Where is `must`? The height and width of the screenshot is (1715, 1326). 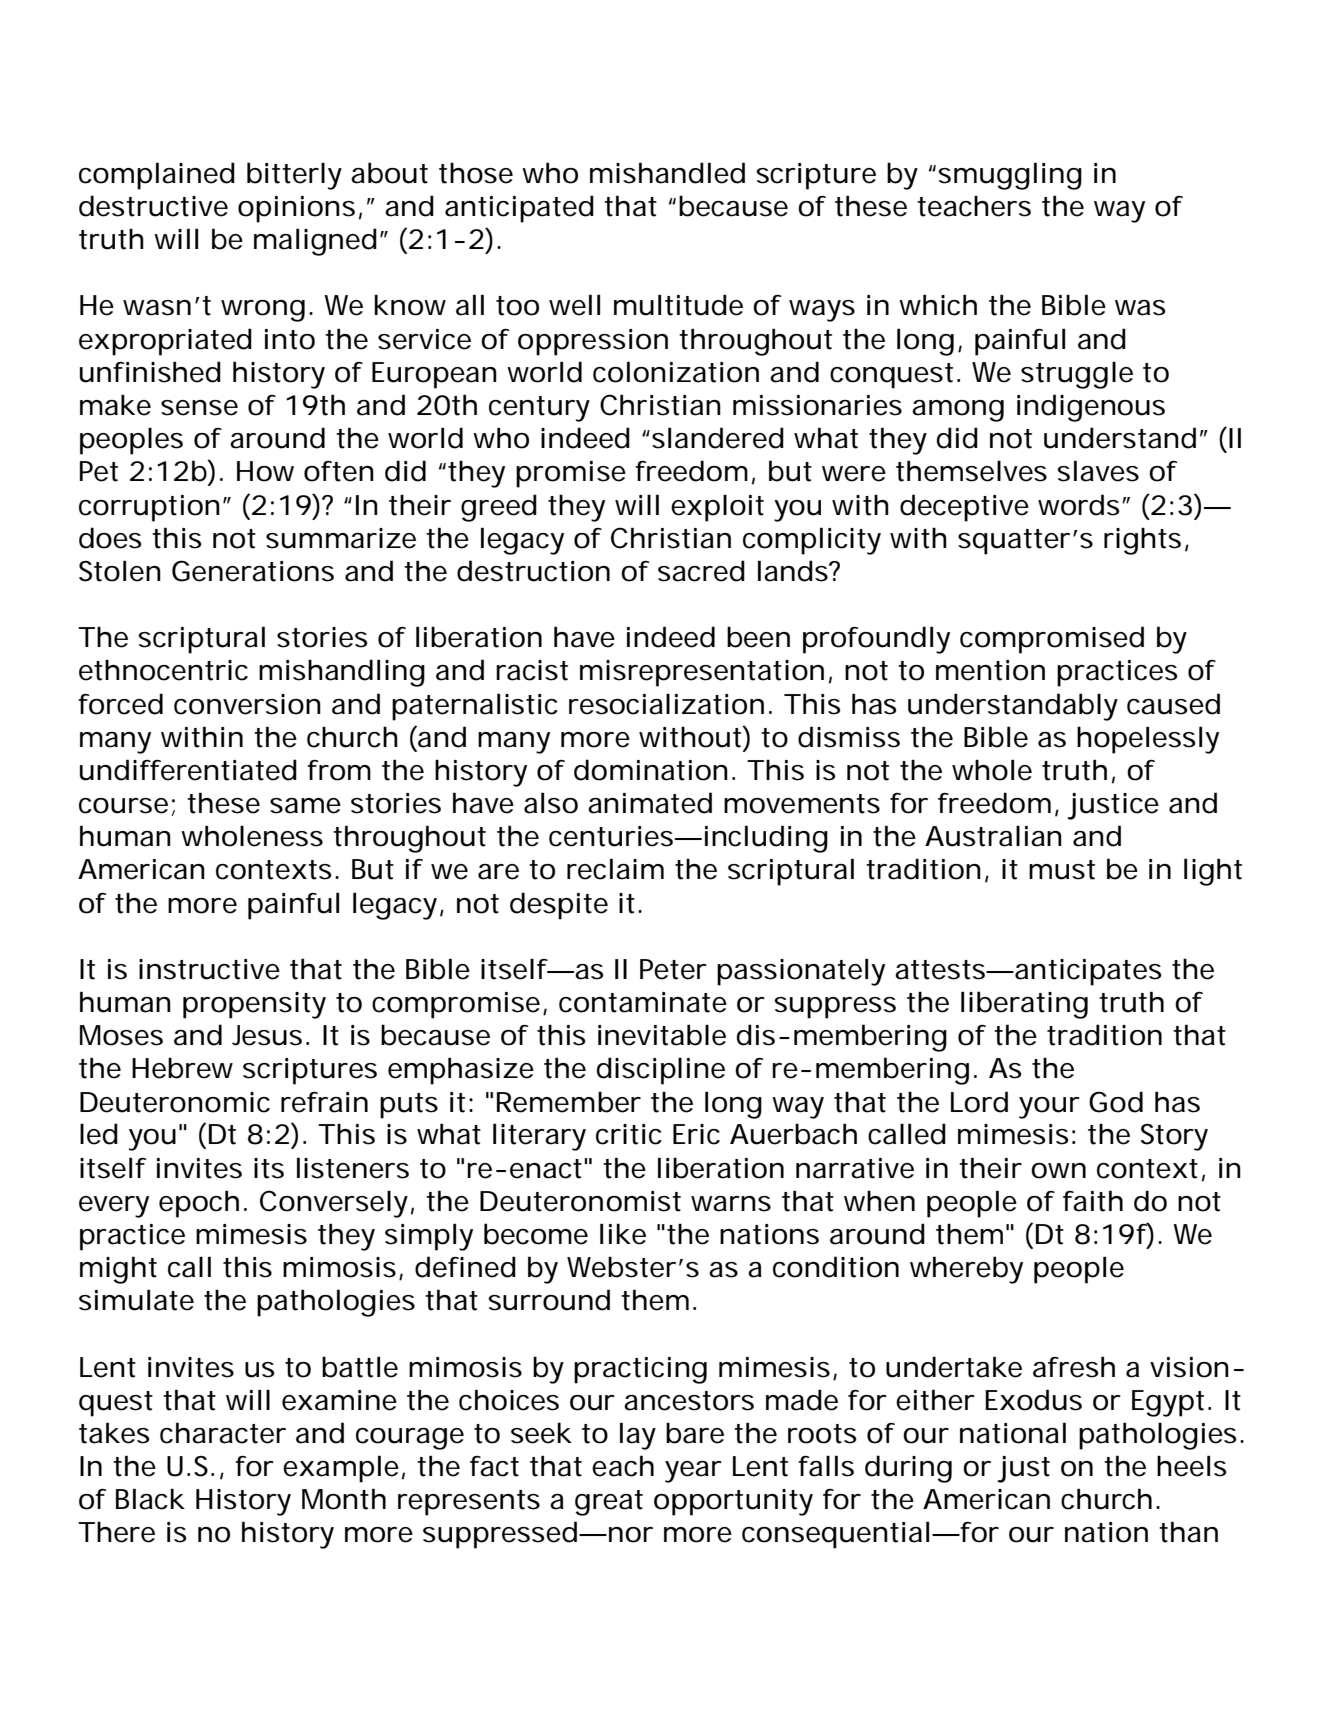 must is located at coordinates (1062, 870).
